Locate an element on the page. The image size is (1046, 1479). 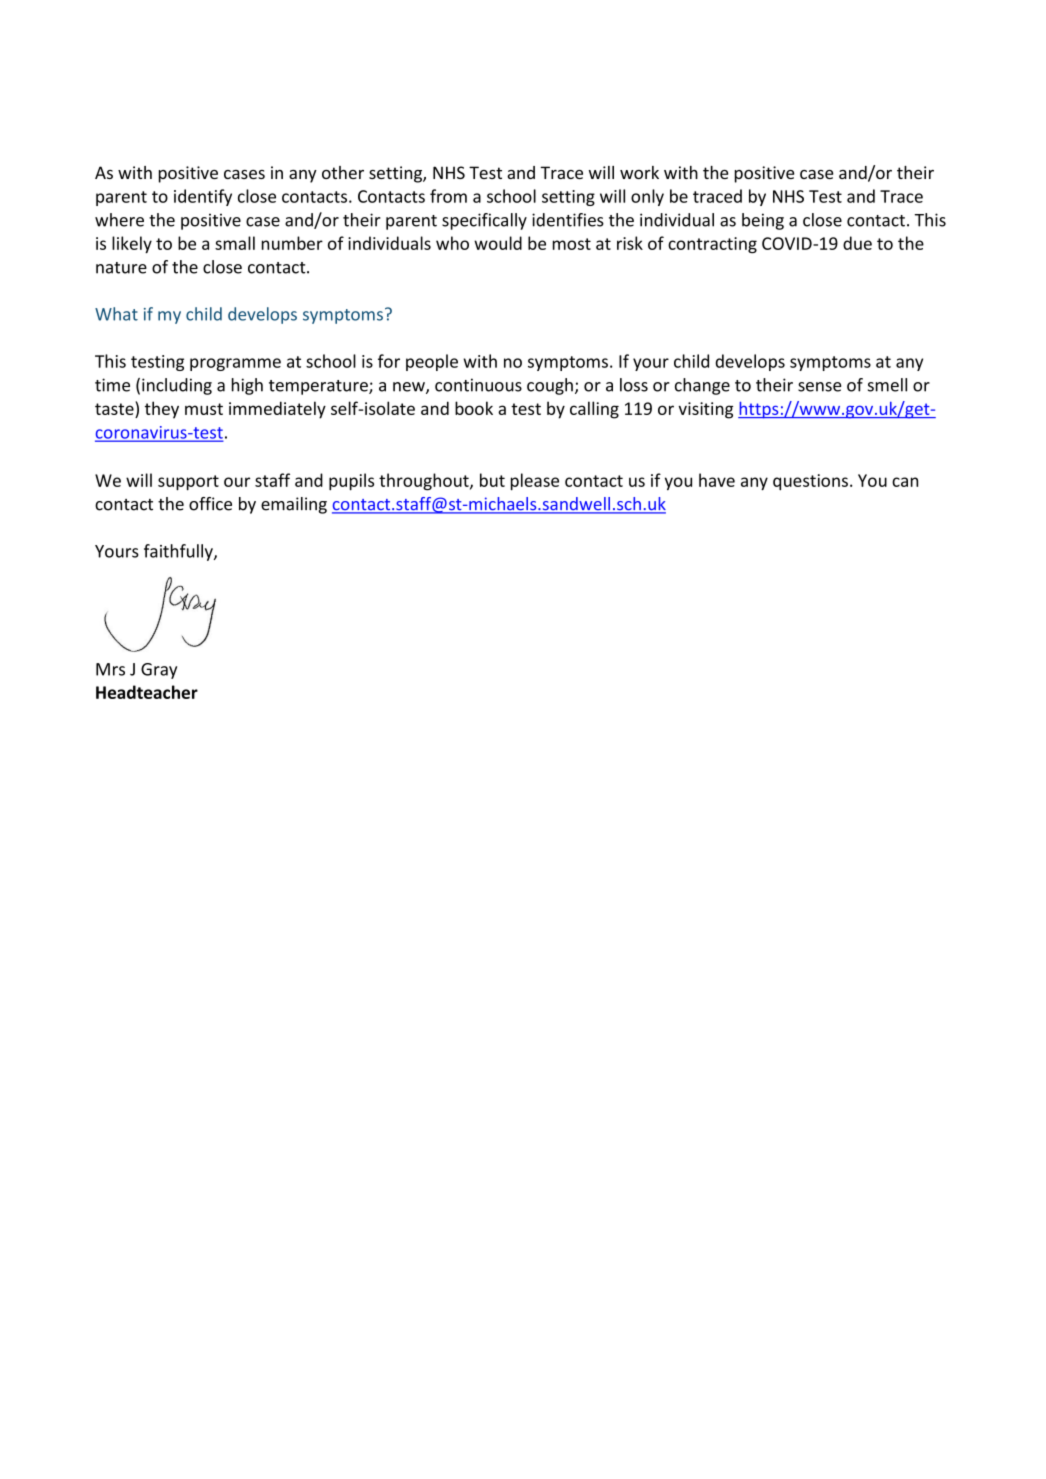
nature is located at coordinates (121, 268).
